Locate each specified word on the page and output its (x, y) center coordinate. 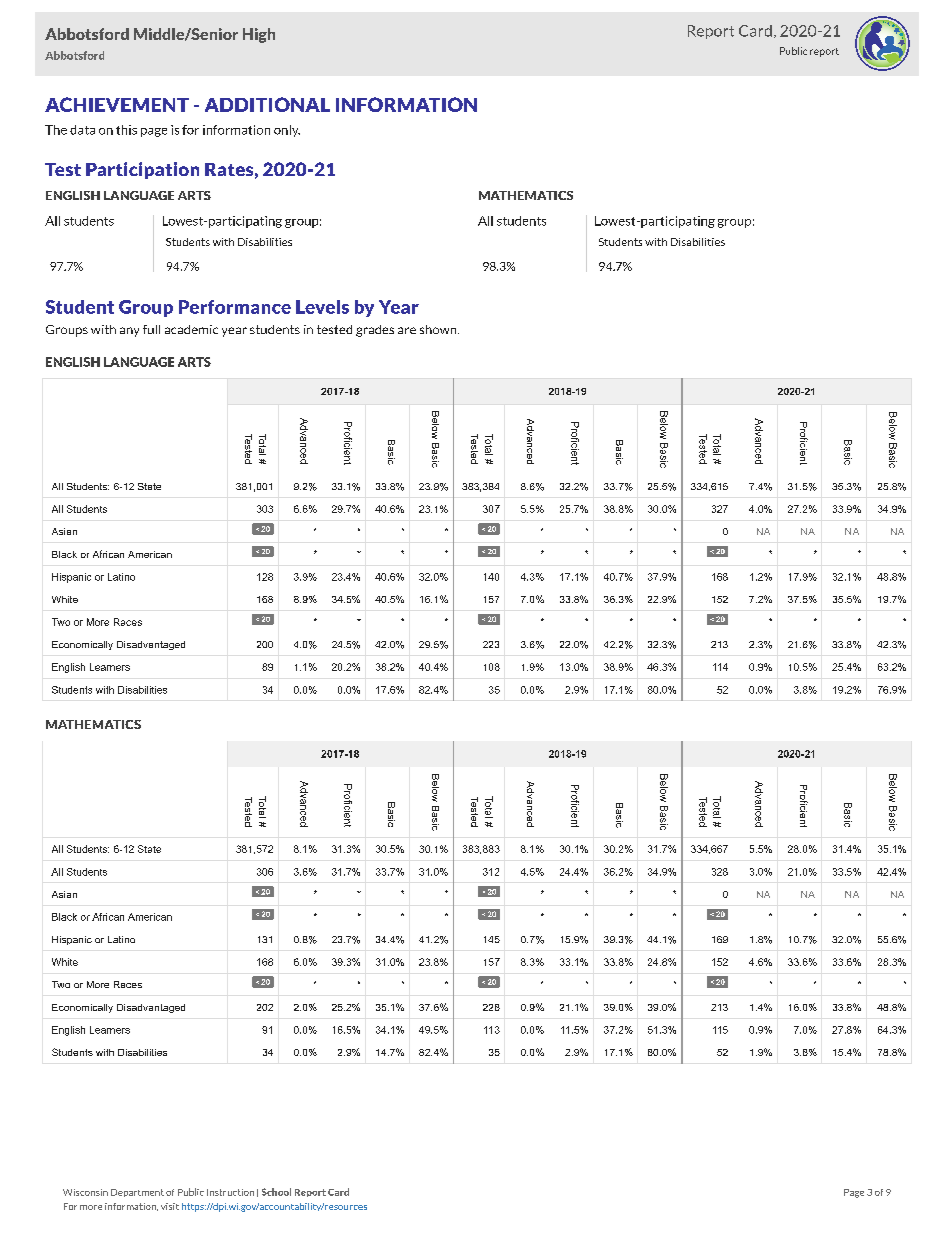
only (287, 131)
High (259, 35)
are (407, 330)
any (129, 332)
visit (170, 1206)
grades (375, 331)
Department (137, 1193)
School (276, 1192)
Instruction (230, 1192)
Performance (235, 307)
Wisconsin (85, 1192)
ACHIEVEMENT (117, 104)
